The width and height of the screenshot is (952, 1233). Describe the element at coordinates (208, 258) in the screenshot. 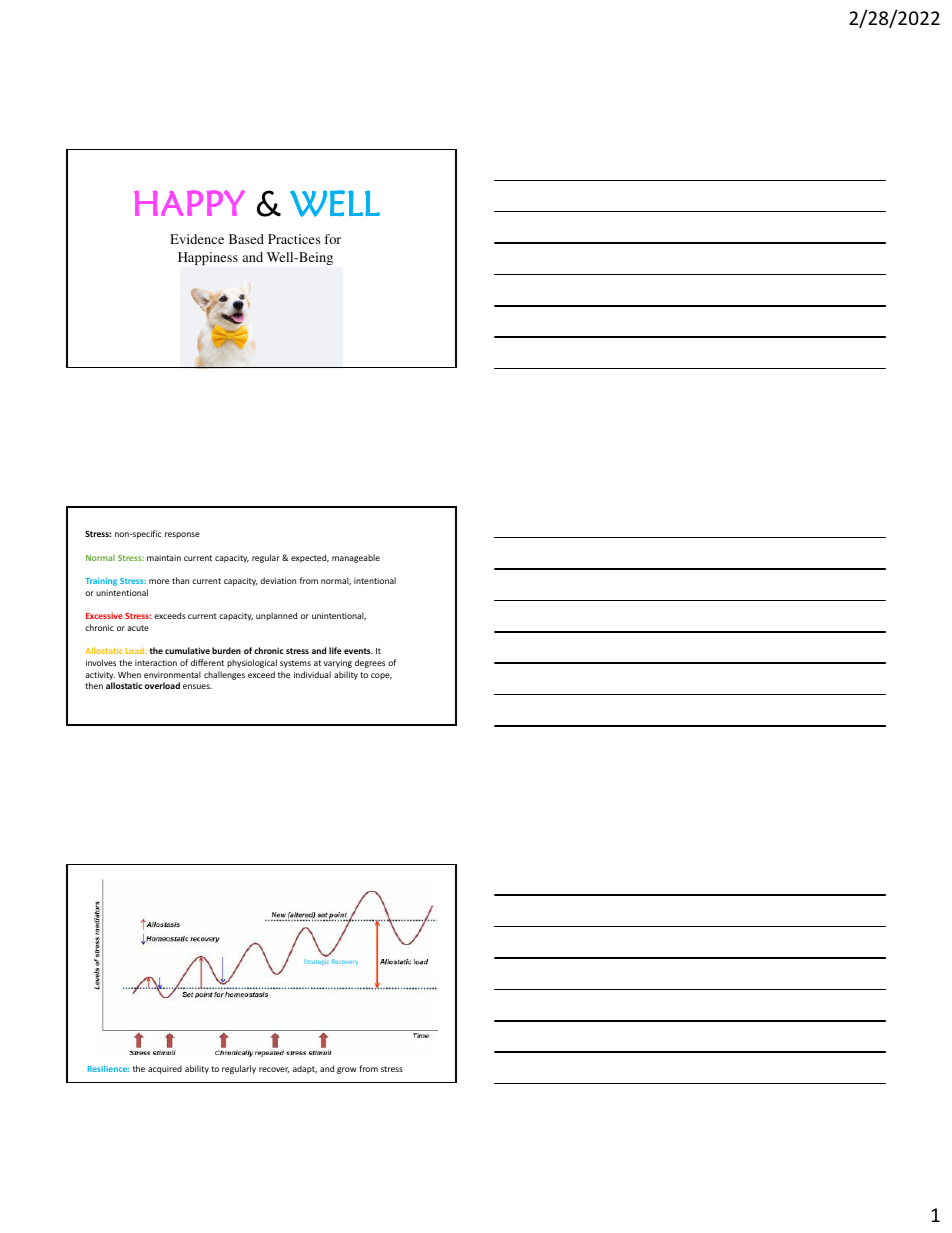

I see `Happiness` at that location.
